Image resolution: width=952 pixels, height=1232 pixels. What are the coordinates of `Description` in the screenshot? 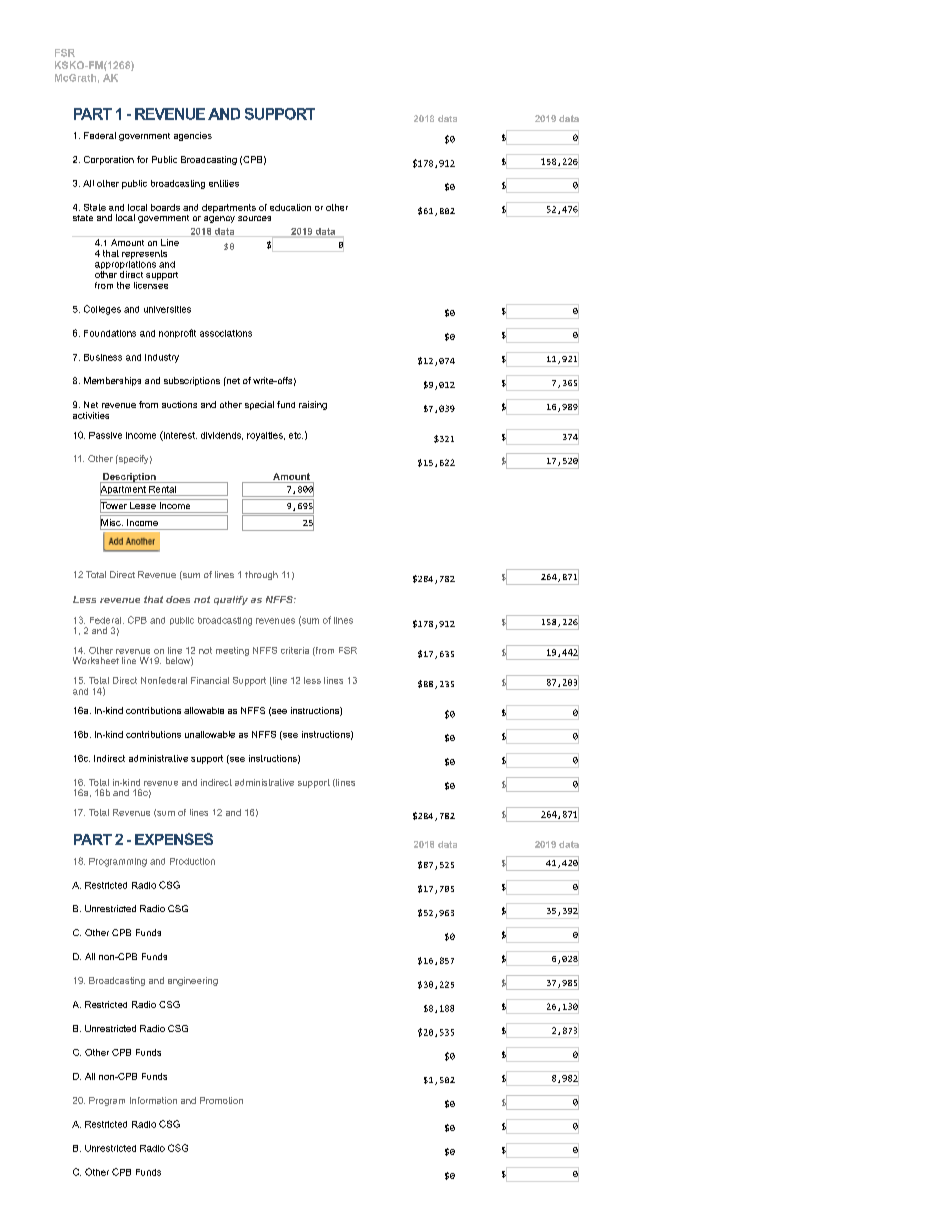 It's located at (129, 478).
